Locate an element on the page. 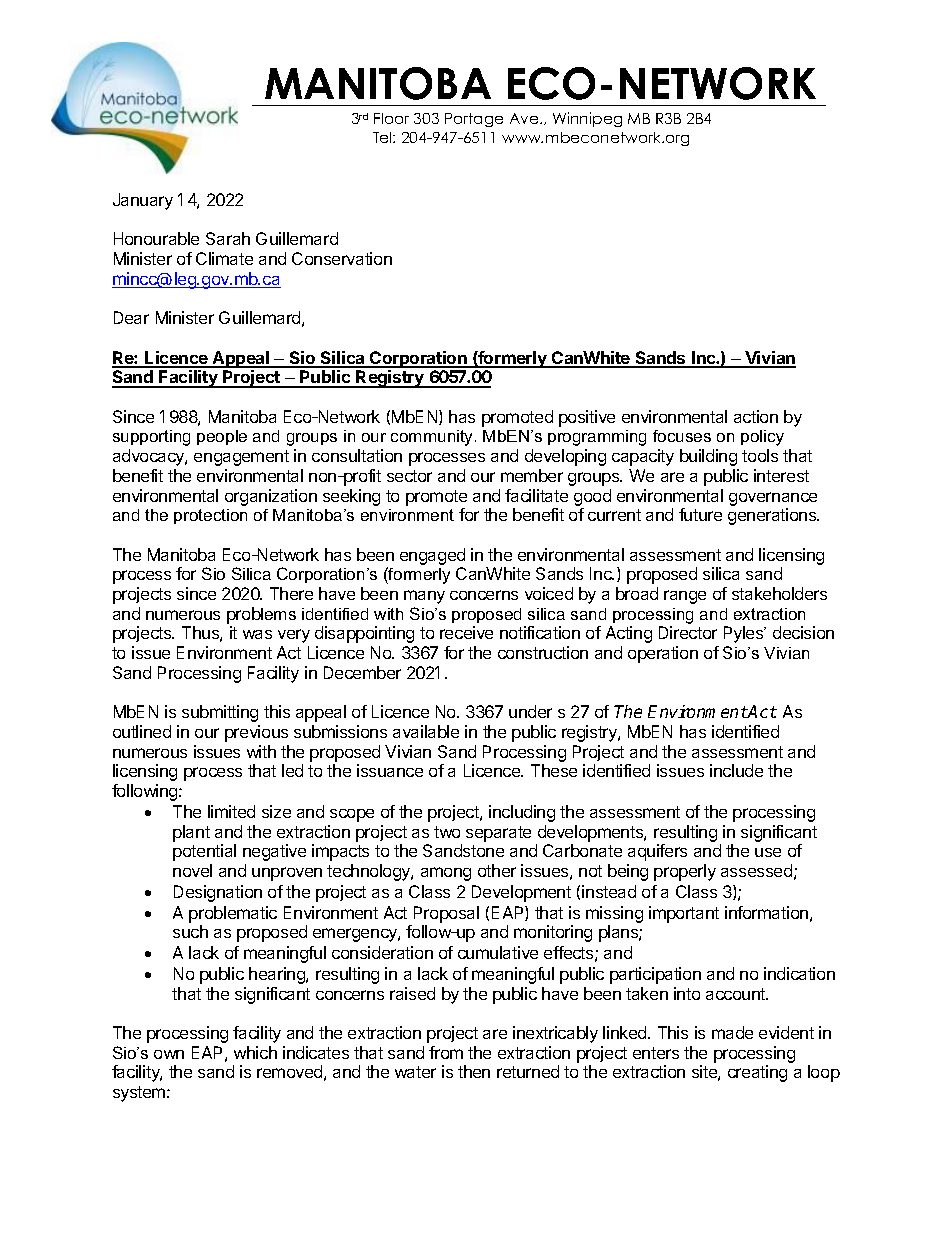 The height and width of the page is (1233, 952). stakeholders is located at coordinates (779, 593).
